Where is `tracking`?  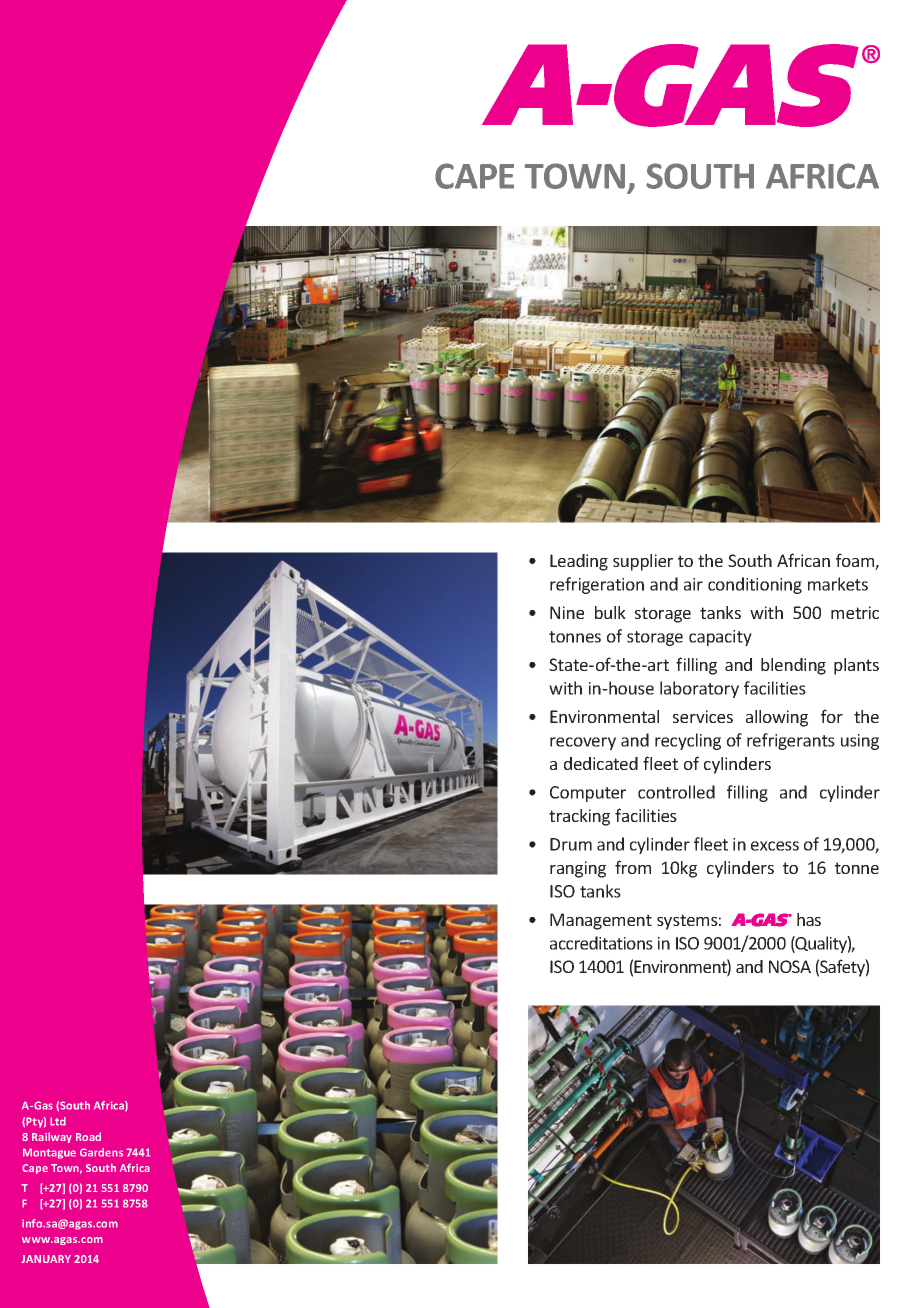 tracking is located at coordinates (579, 817).
